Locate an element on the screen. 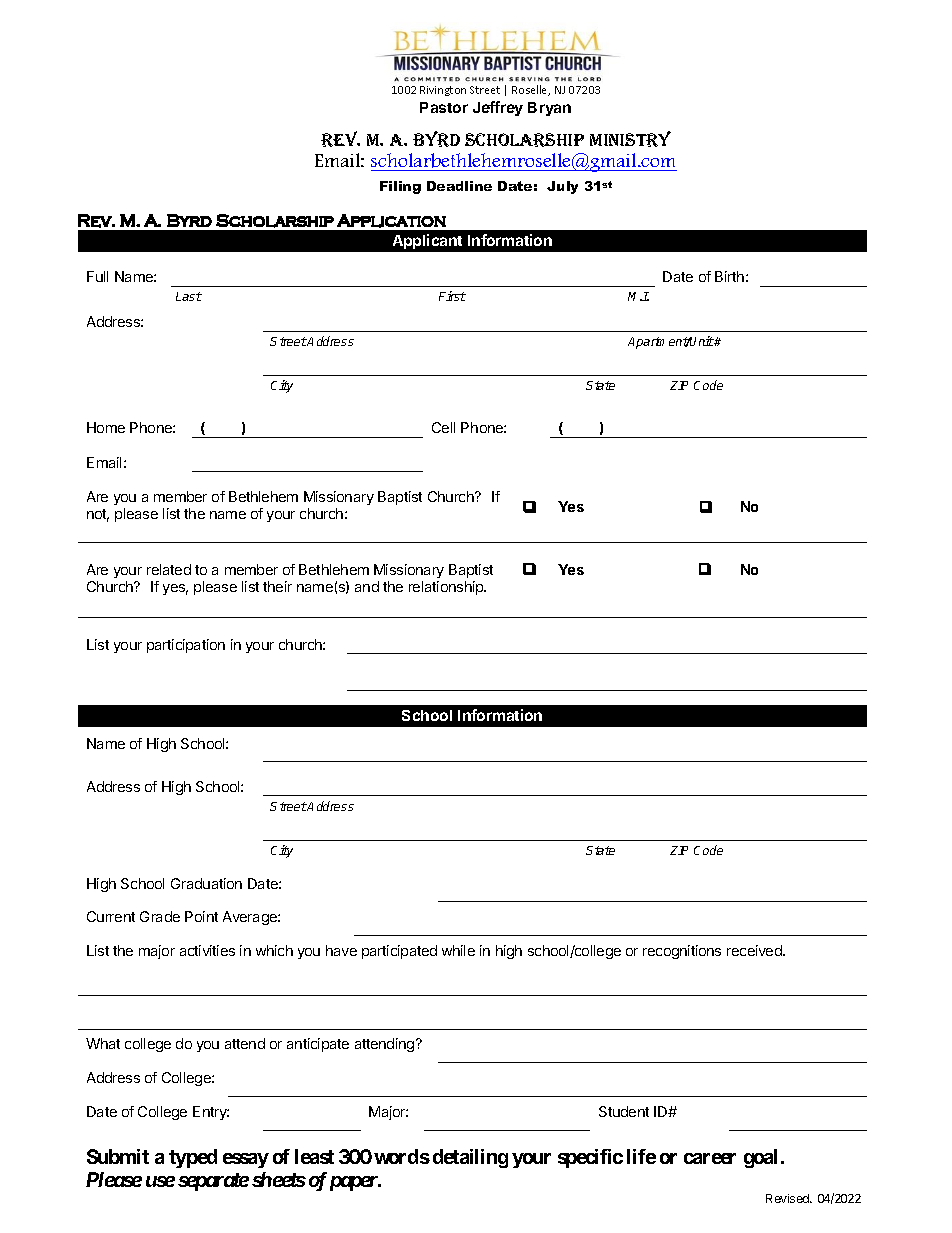 This screenshot has height=1233, width=952. career is located at coordinates (710, 1158).
